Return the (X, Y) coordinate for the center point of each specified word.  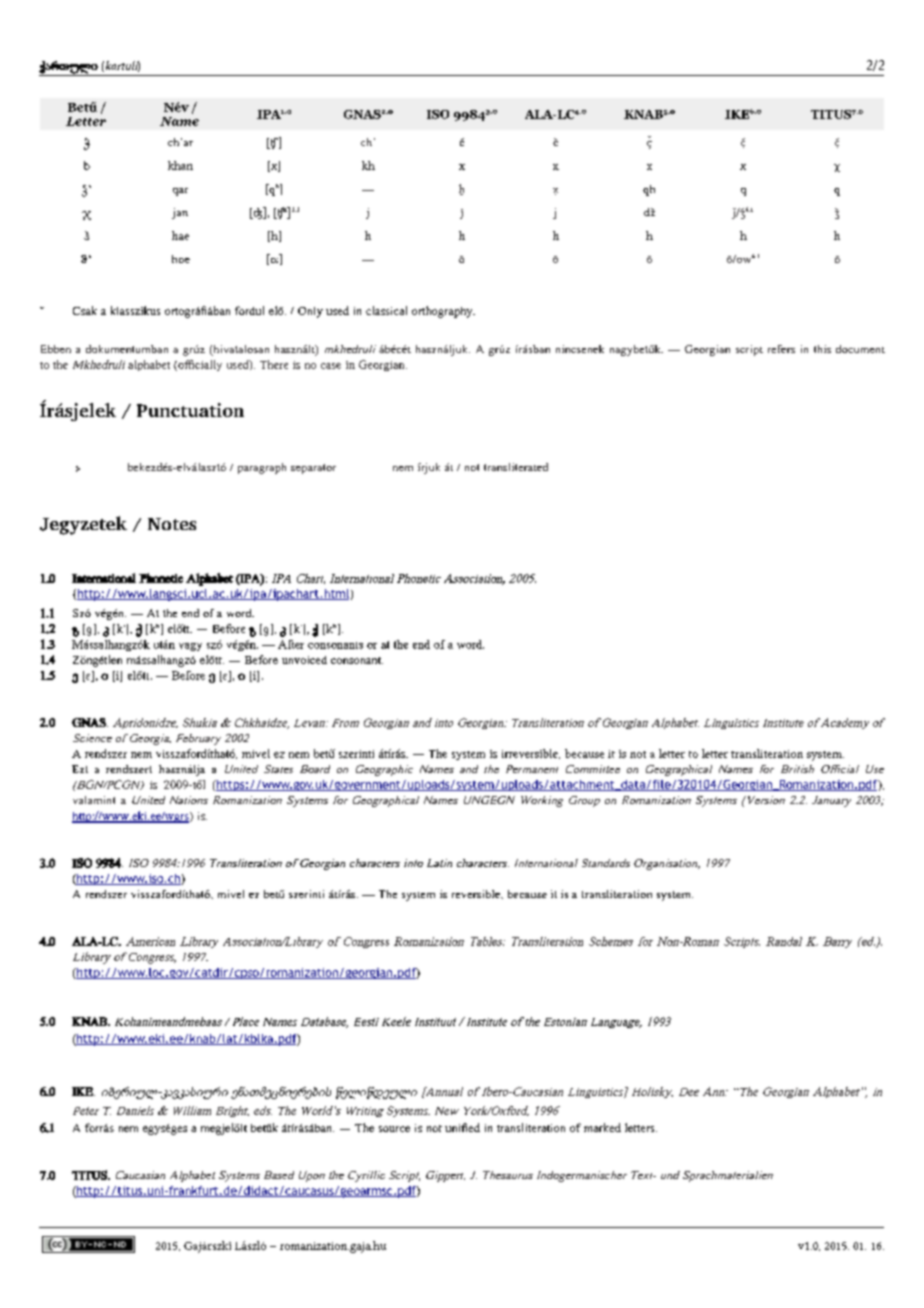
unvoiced (304, 660)
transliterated (516, 467)
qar (180, 192)
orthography (443, 312)
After (291, 644)
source (394, 1129)
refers (781, 349)
